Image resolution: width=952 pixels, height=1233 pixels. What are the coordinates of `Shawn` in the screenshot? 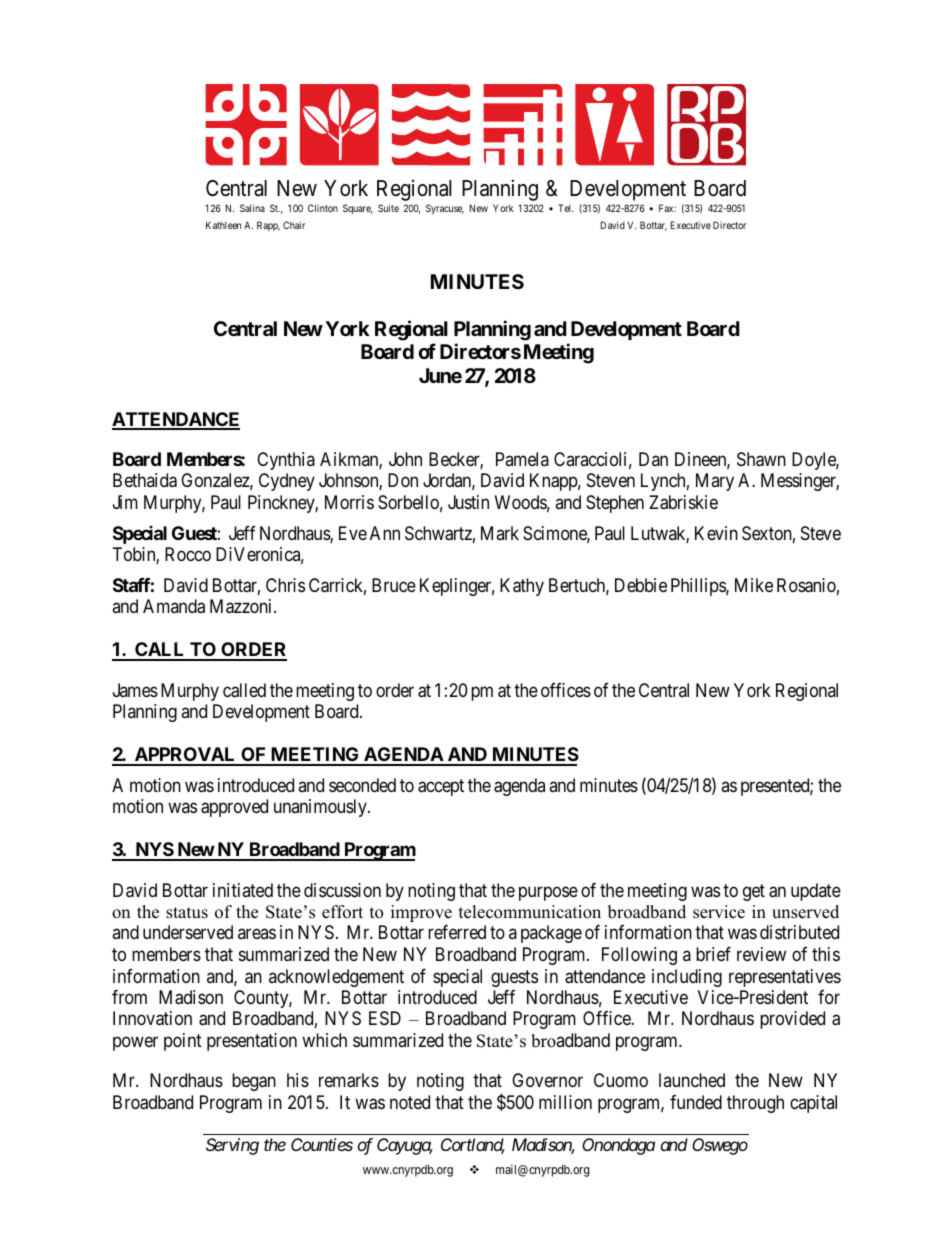 It's located at (761, 459).
